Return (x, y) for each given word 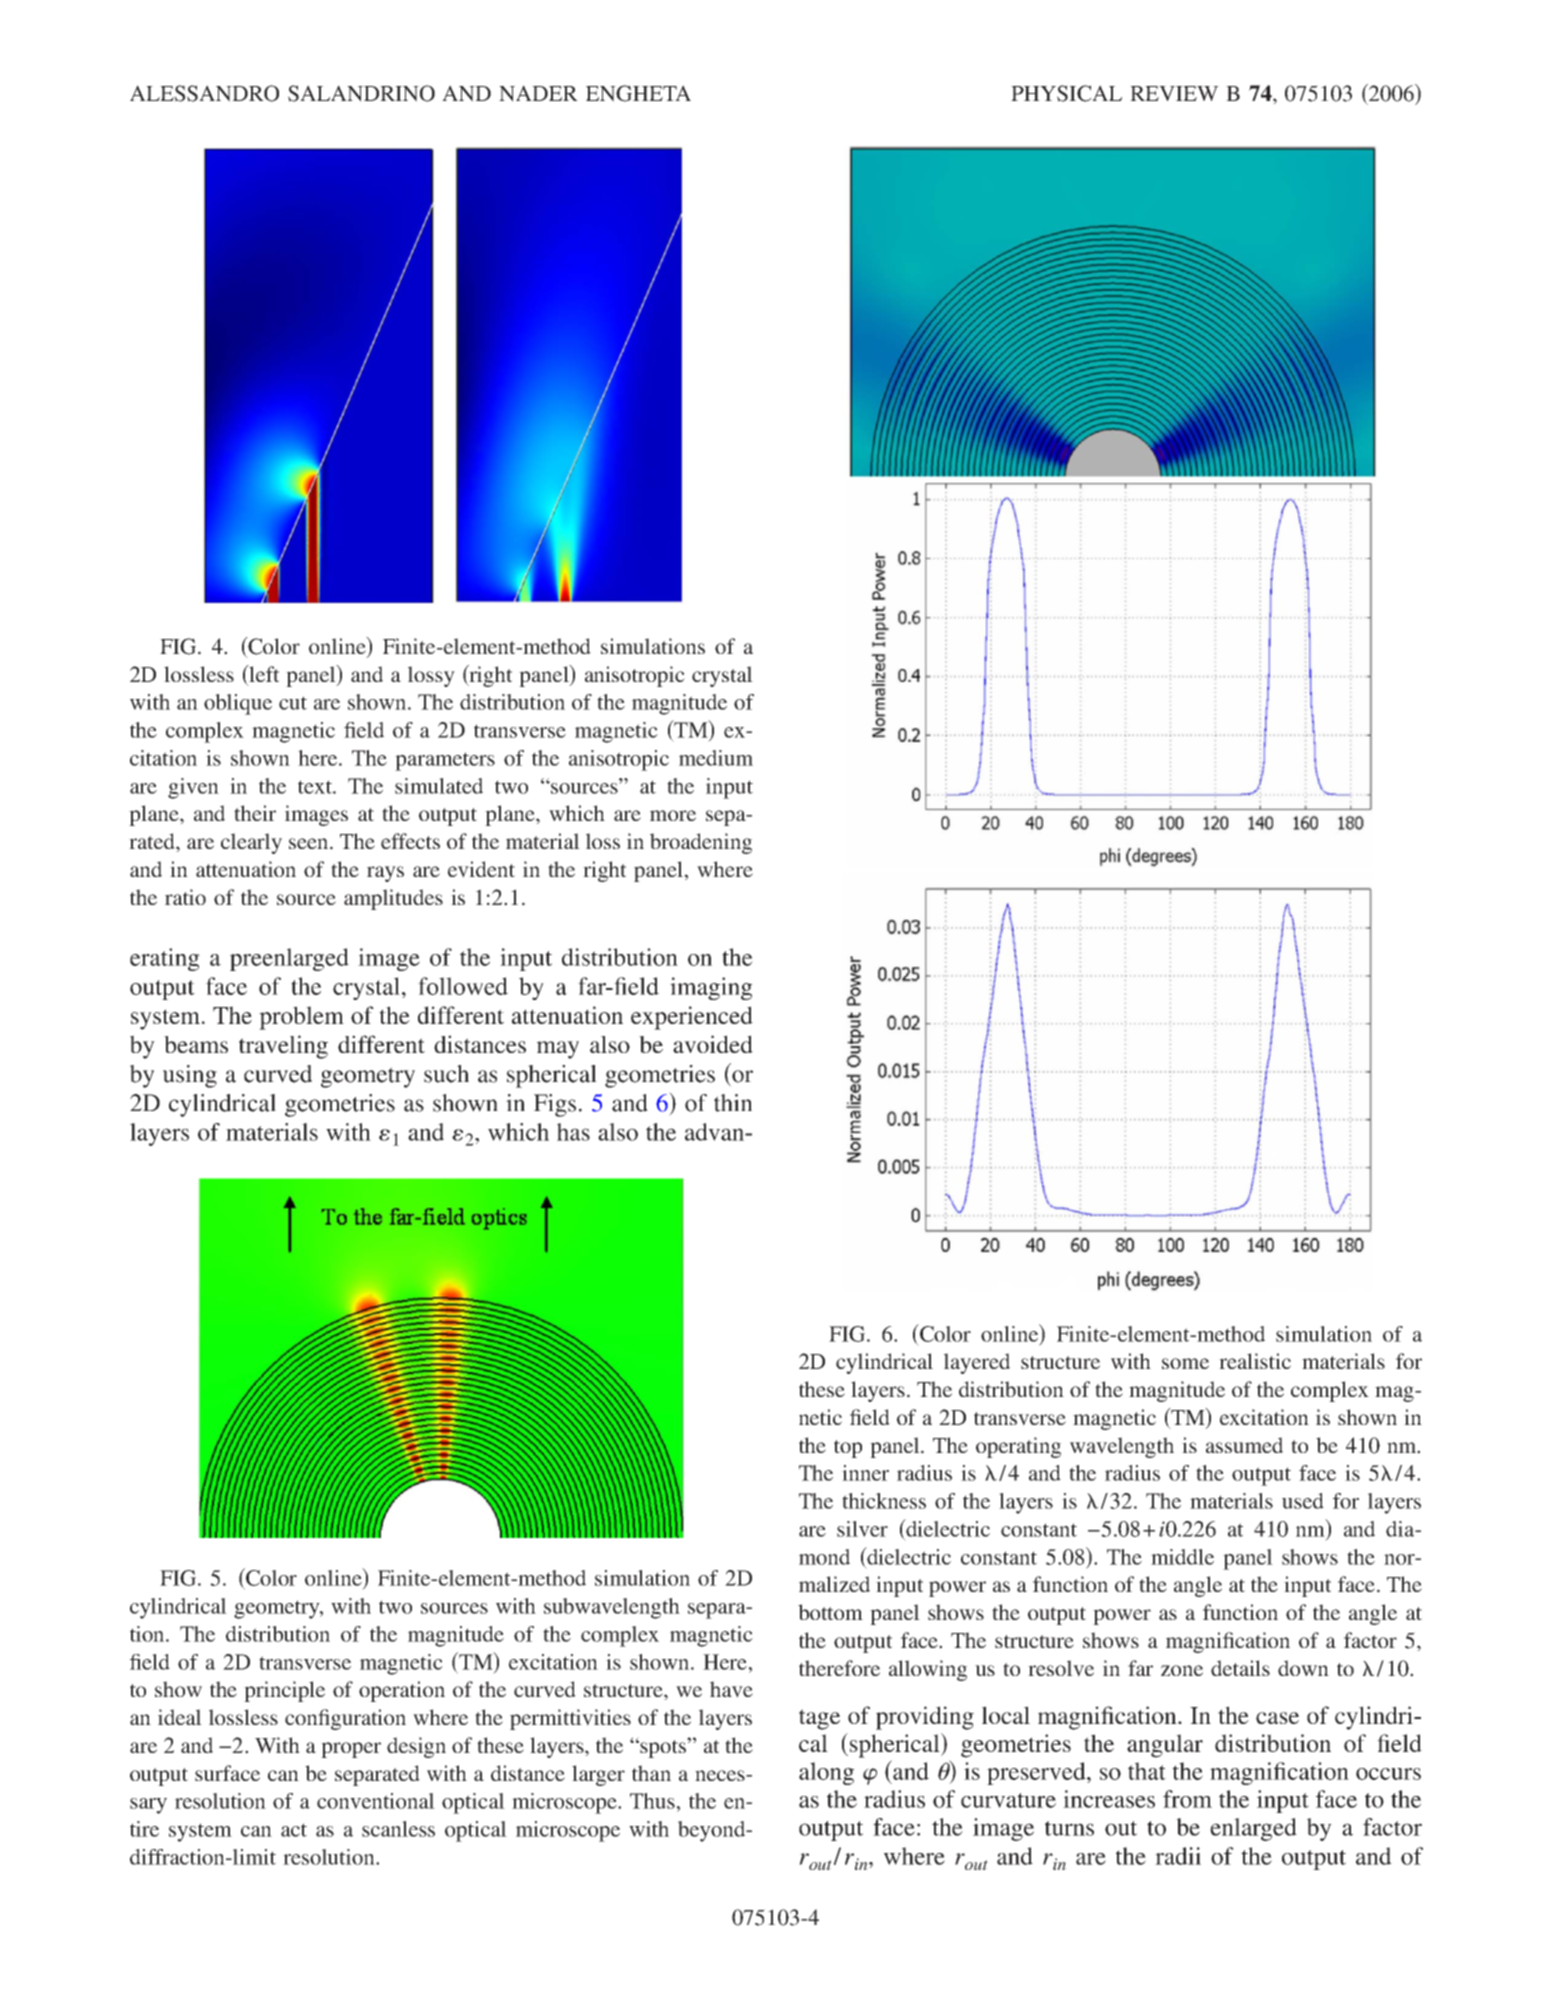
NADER (538, 93)
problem (301, 1018)
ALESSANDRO (204, 93)
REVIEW (1174, 93)
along (826, 1773)
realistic (1255, 1361)
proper (351, 1750)
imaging (711, 988)
